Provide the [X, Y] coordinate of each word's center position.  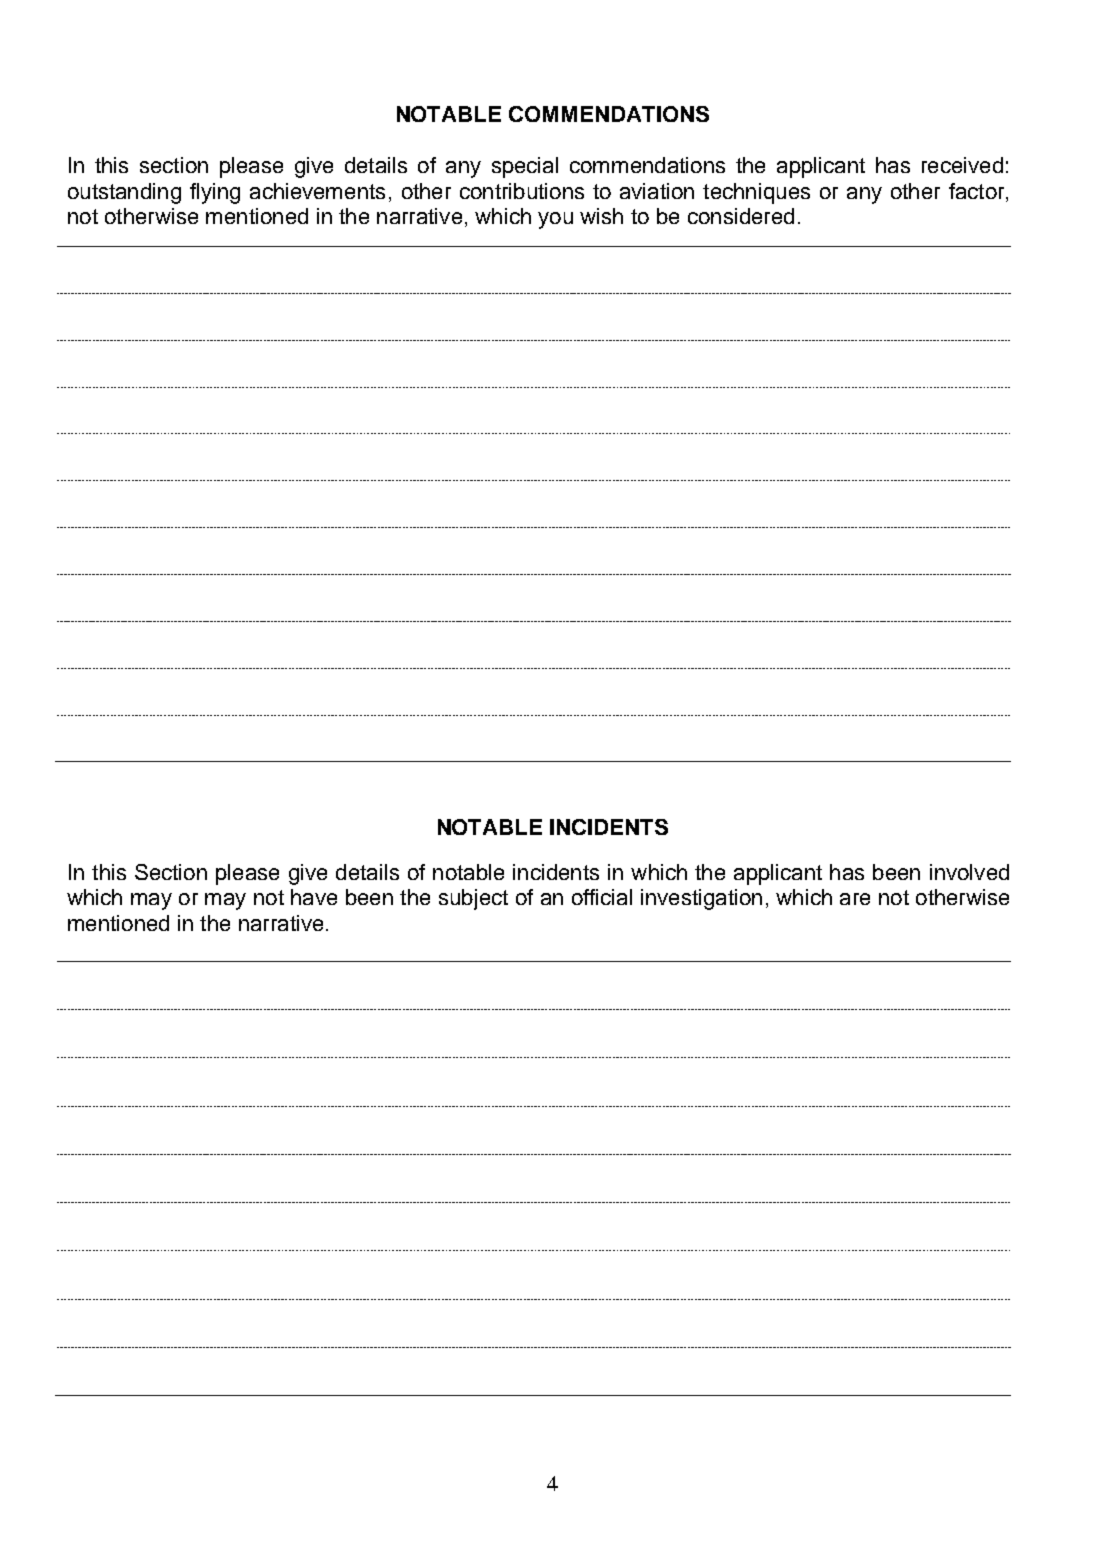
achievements [317, 191]
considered [741, 216]
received [962, 165]
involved [969, 872]
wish [601, 216]
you [555, 220]
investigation [701, 899]
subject [473, 899]
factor [978, 192]
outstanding [124, 193]
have [314, 897]
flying [215, 193]
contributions [522, 191]
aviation [657, 191]
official [602, 897]
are [855, 899]
